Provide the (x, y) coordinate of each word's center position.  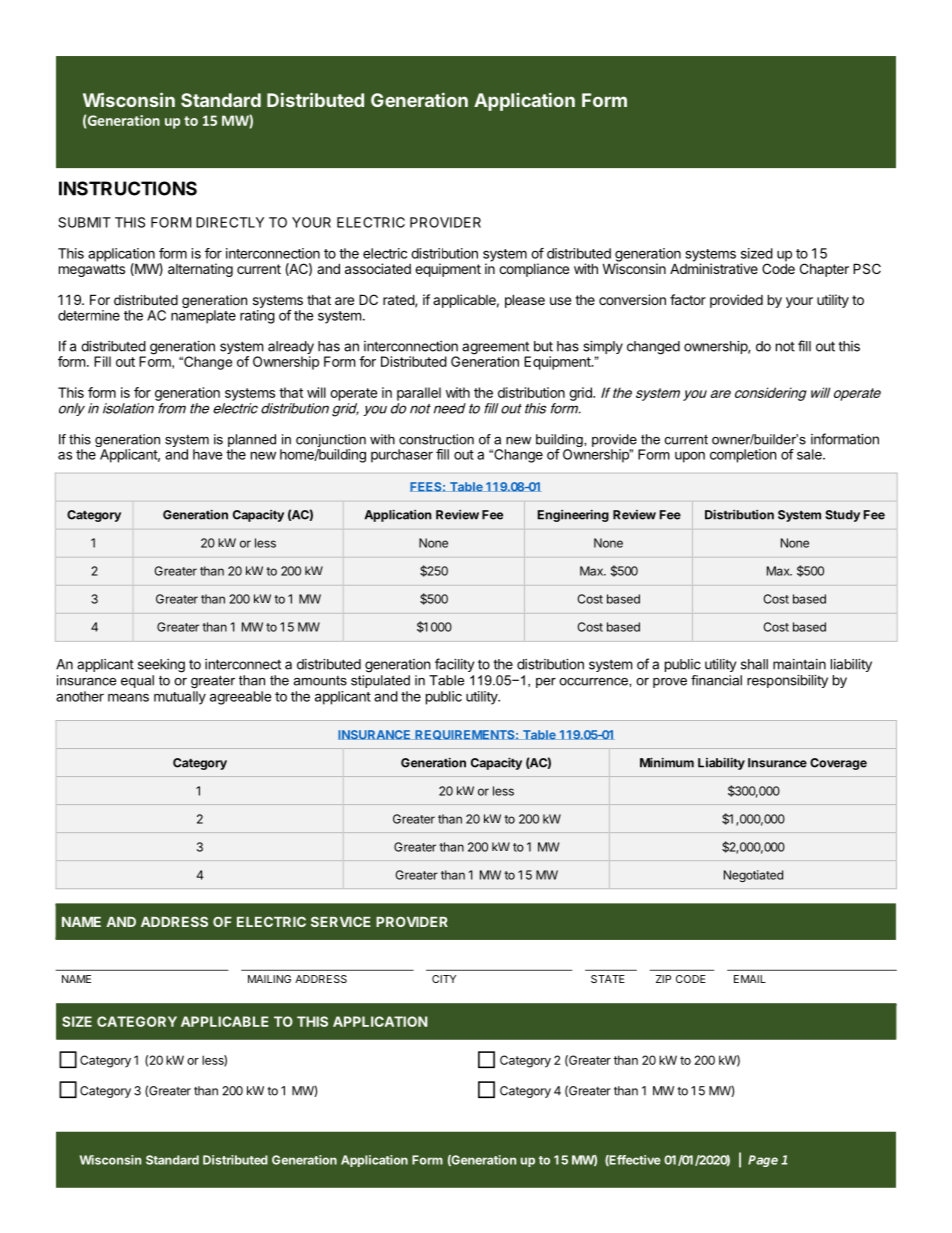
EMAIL (750, 979)
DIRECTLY (230, 222)
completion (743, 456)
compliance (534, 270)
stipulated (380, 681)
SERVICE (340, 921)
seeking (161, 666)
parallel (419, 394)
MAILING (269, 979)
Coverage (838, 764)
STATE (608, 979)
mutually (180, 698)
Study (842, 516)
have (208, 454)
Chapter (824, 270)
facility (454, 665)
